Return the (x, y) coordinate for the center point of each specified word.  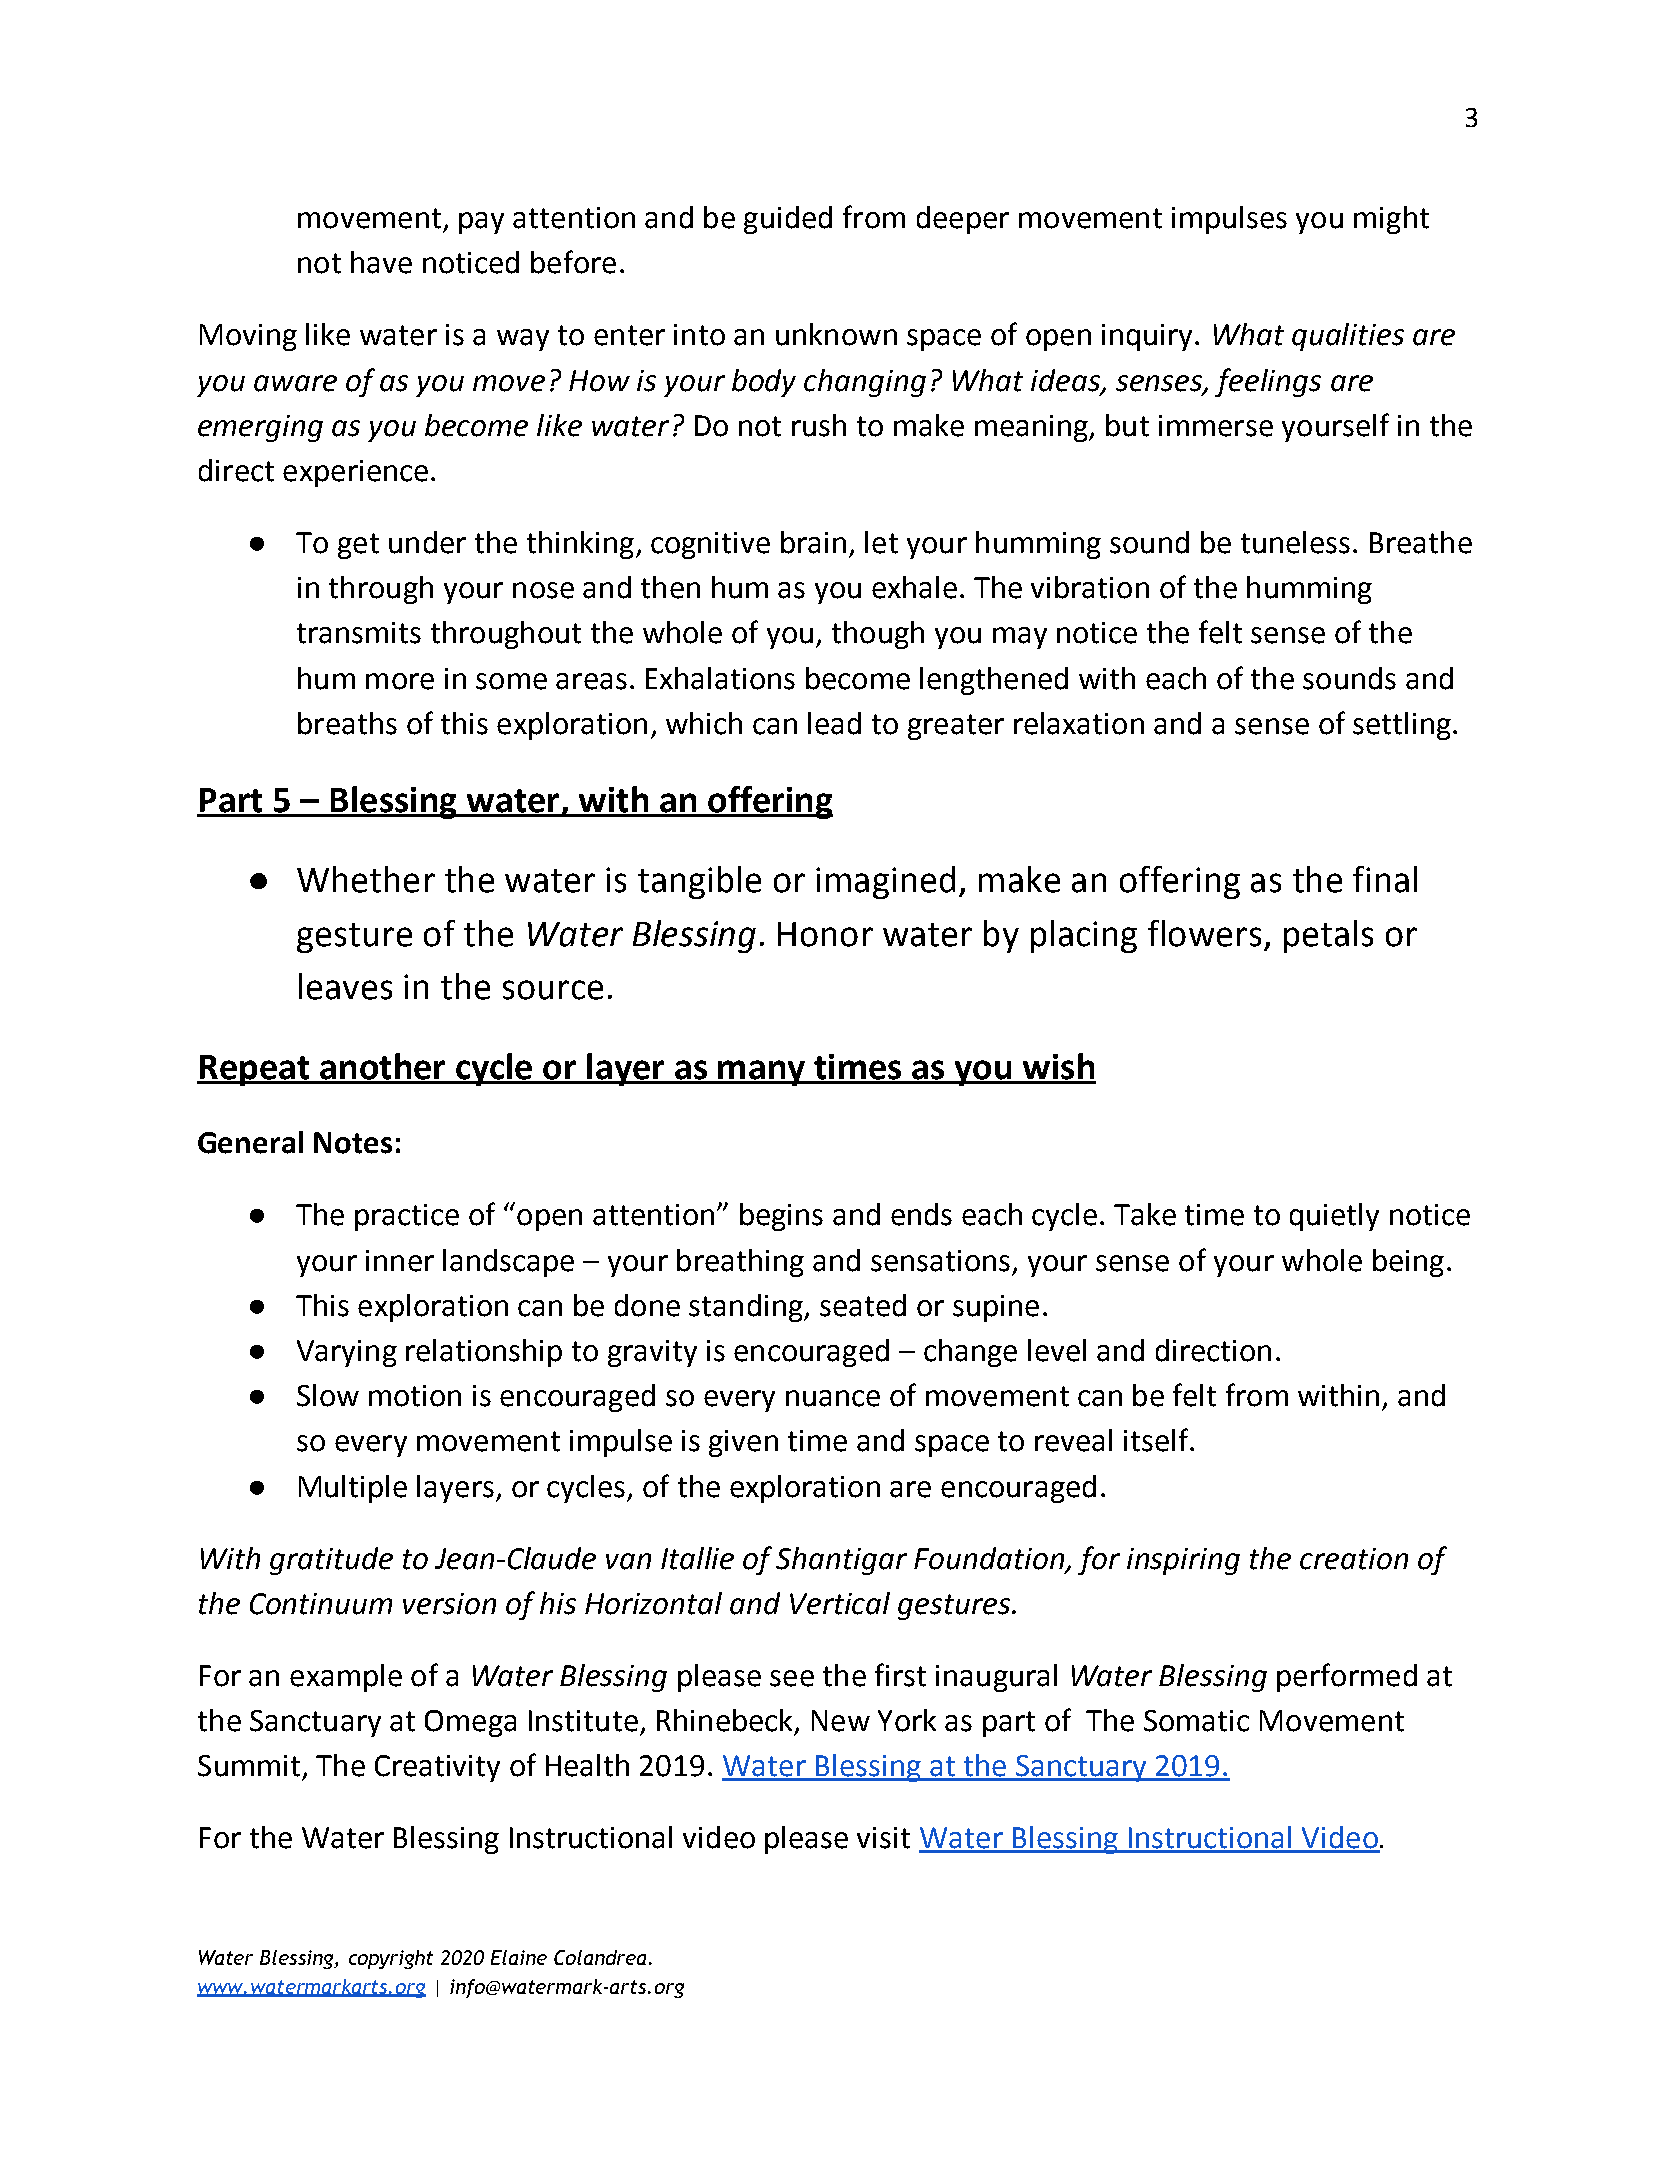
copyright (391, 1959)
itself (1157, 1440)
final (1385, 879)
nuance (833, 1398)
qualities (1348, 337)
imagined (885, 882)
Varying (347, 1353)
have (381, 262)
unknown (836, 334)
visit (883, 1838)
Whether (366, 879)
